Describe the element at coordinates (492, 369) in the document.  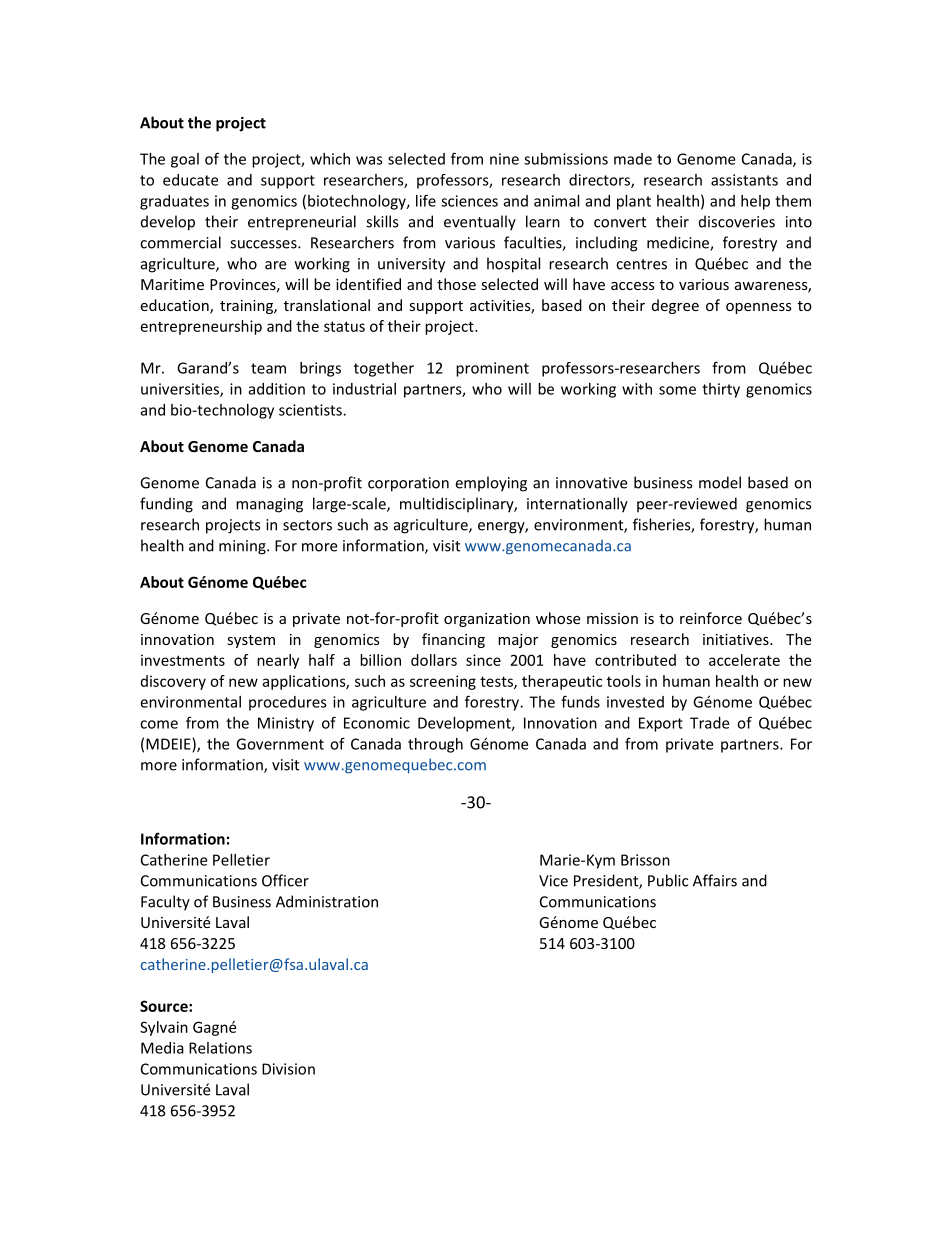
I see `prominent` at that location.
